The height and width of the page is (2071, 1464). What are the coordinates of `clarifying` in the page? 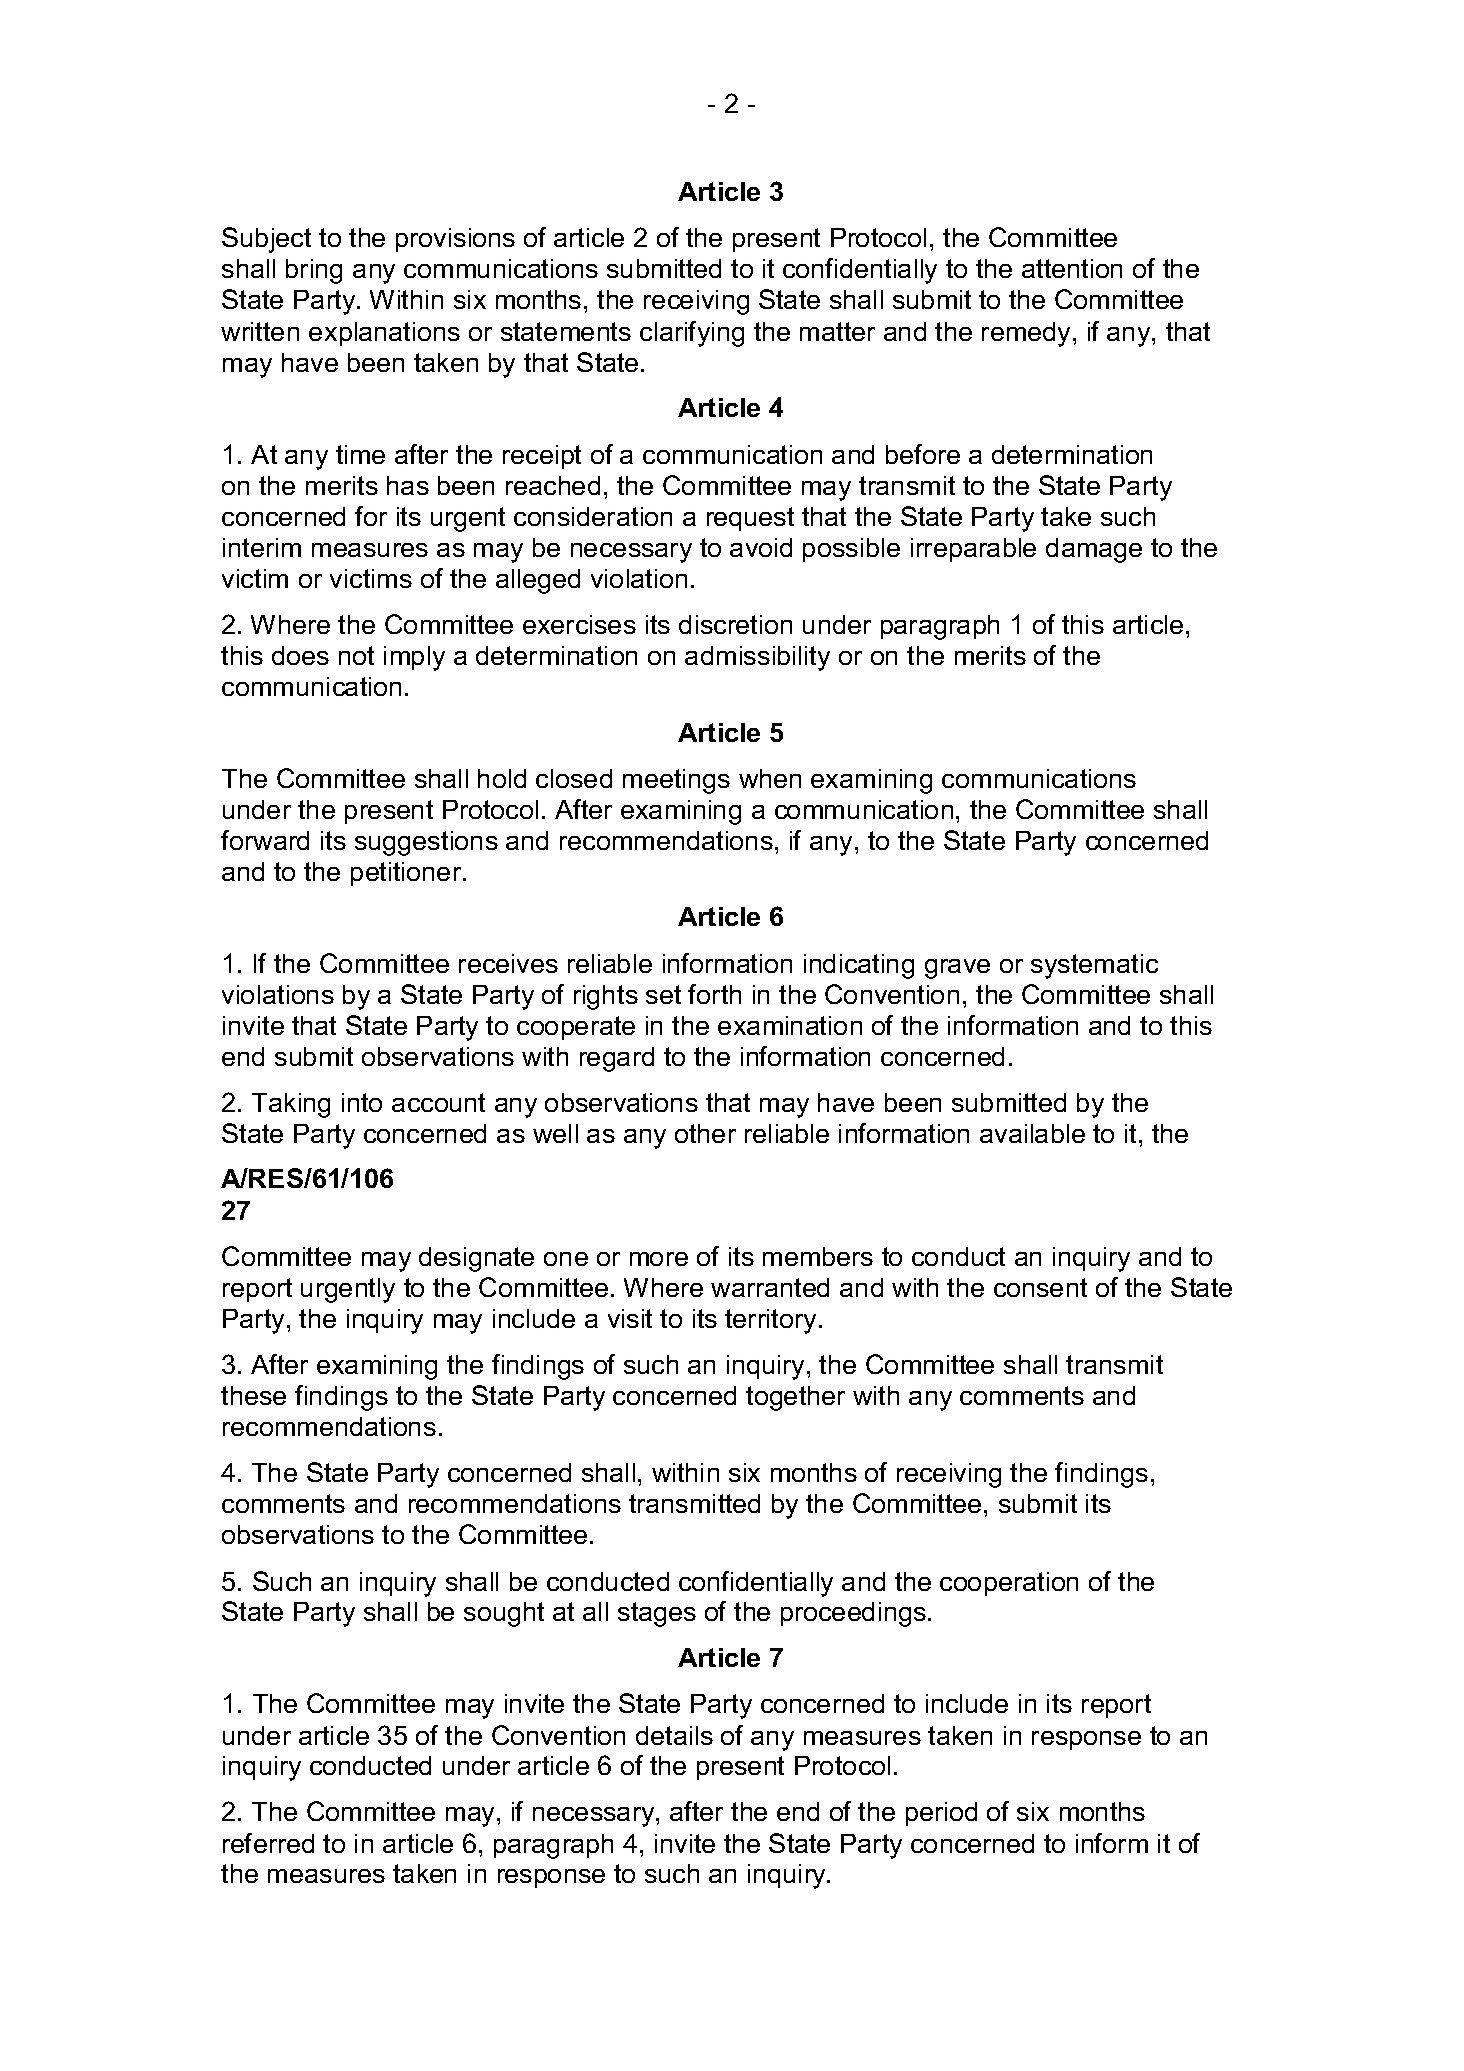 It's located at (692, 334).
